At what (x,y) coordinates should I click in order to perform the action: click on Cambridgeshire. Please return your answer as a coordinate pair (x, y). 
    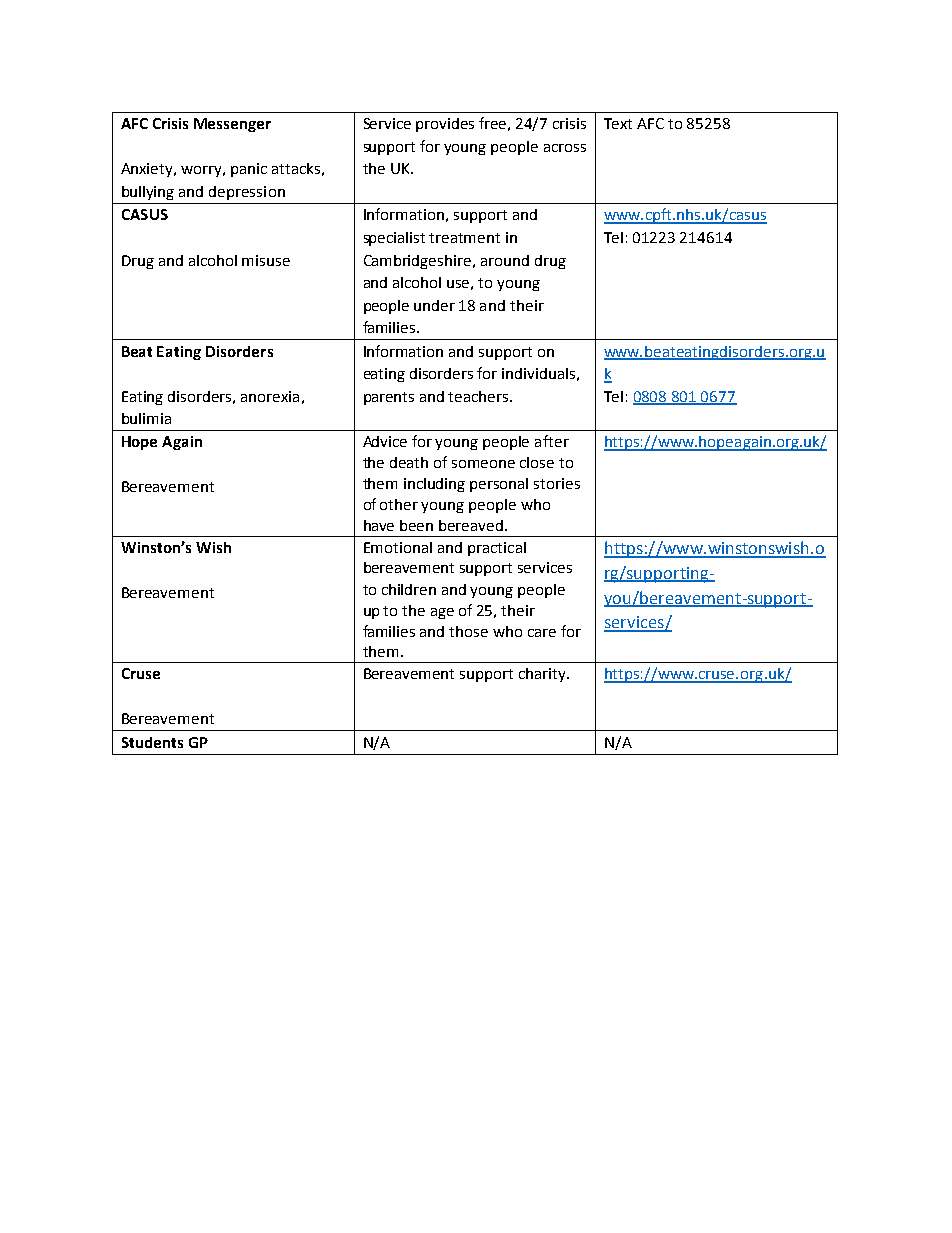
    Looking at the image, I should click on (417, 262).
